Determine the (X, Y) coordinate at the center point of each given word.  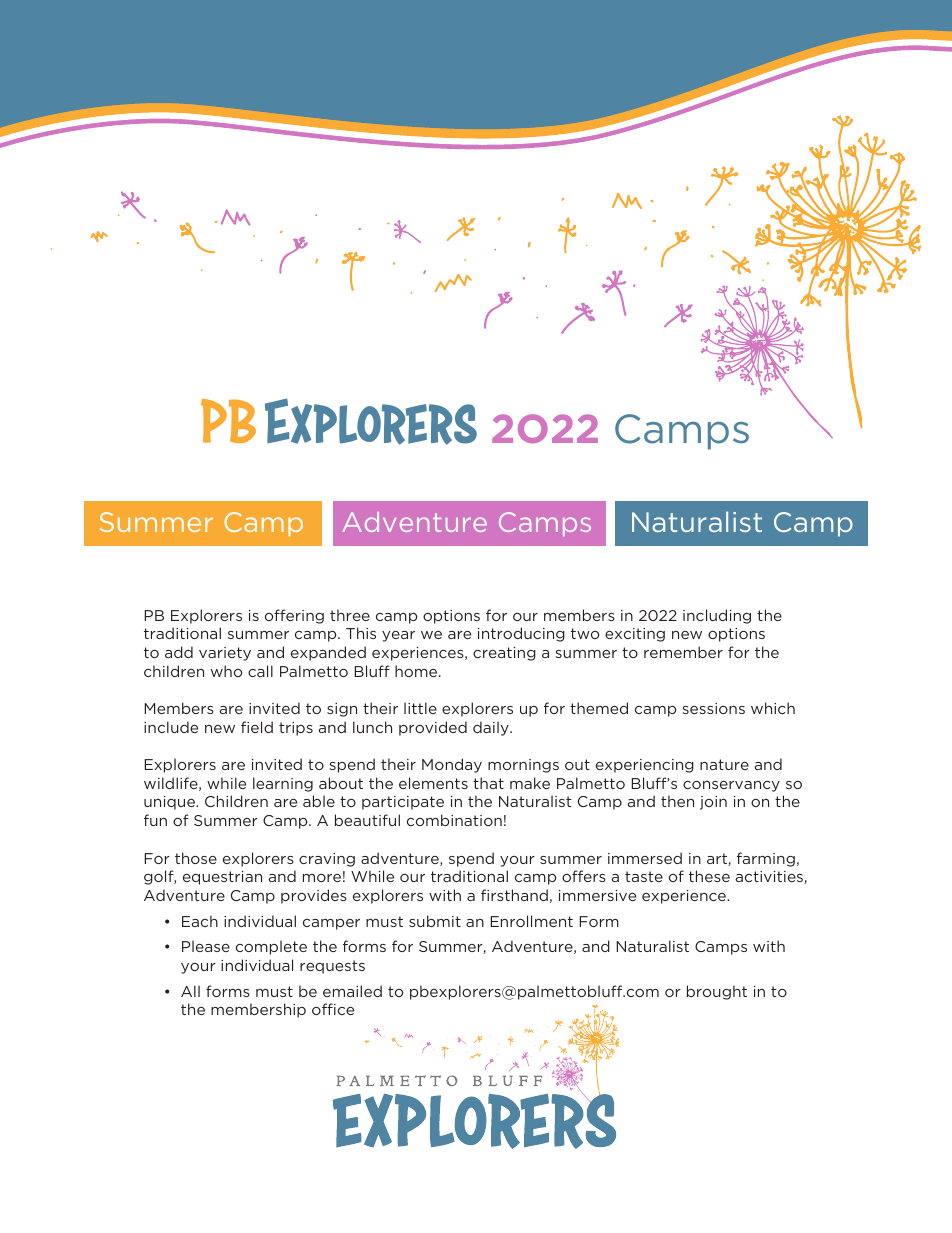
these (709, 876)
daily (492, 728)
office (333, 1009)
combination (454, 820)
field (257, 727)
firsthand (514, 895)
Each (200, 921)
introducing (521, 634)
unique (170, 803)
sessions (713, 708)
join (713, 803)
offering (294, 616)
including (717, 616)
